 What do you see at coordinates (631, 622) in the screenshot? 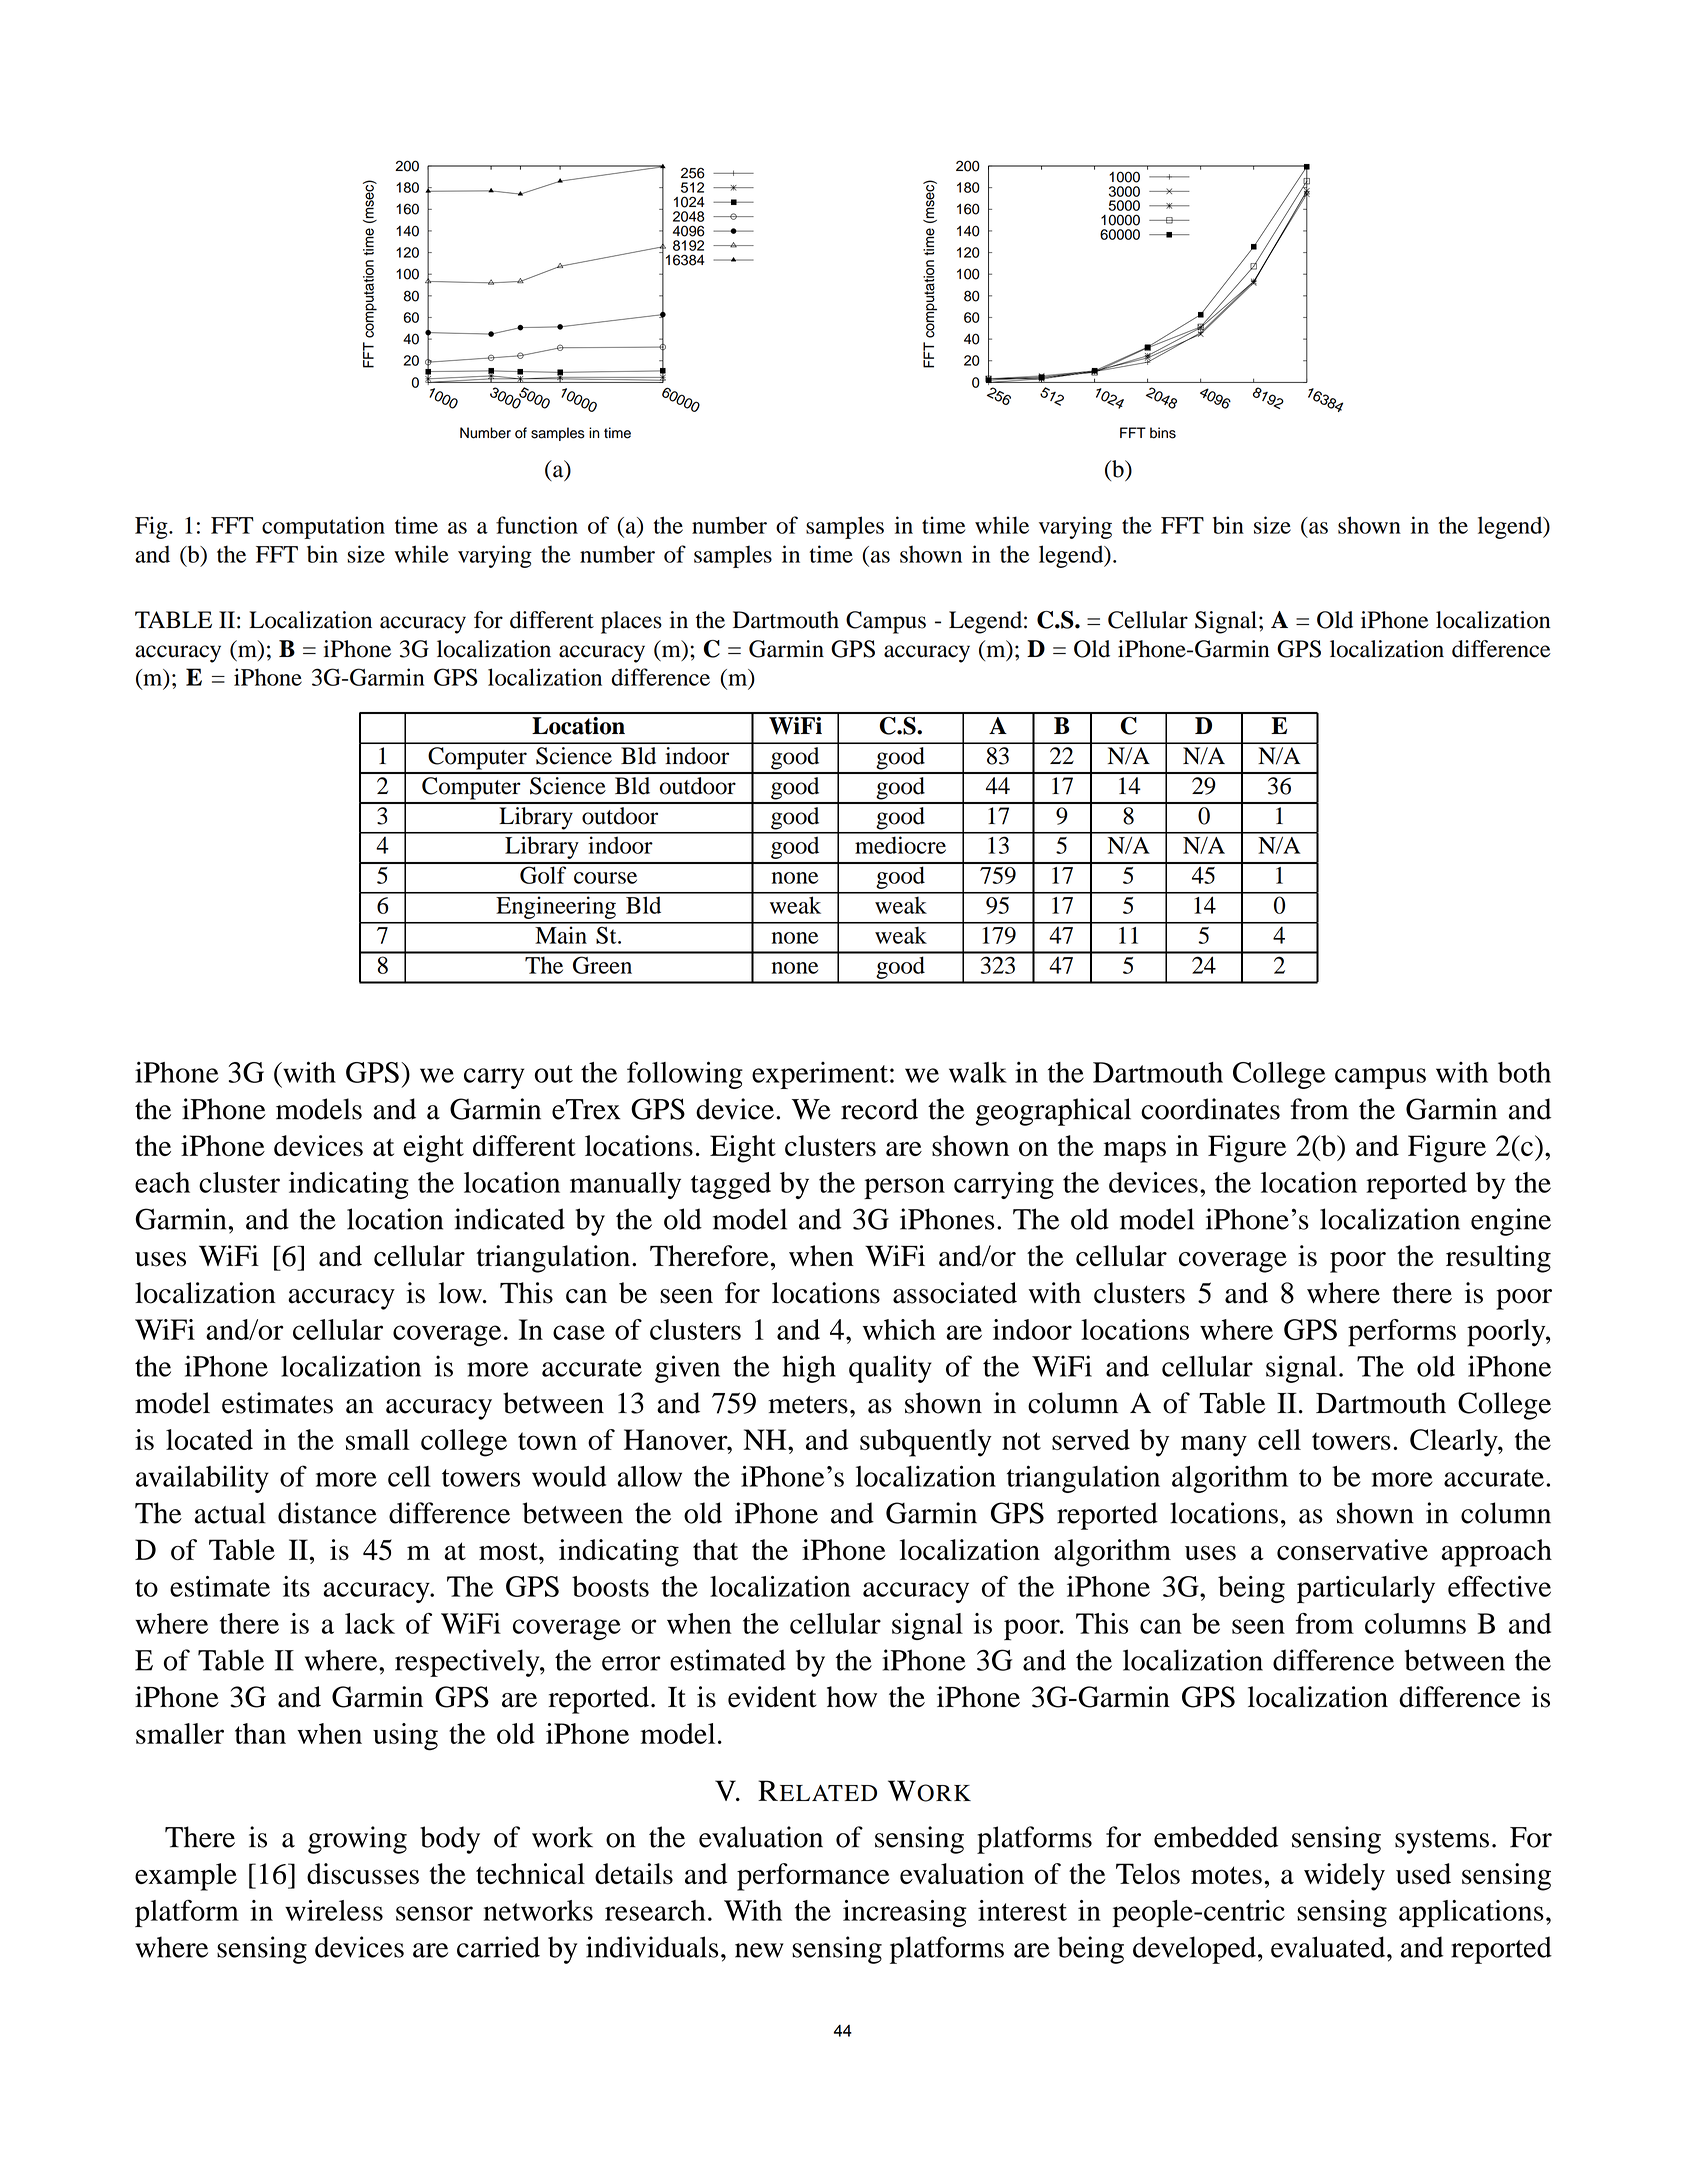
I see `places` at bounding box center [631, 622].
